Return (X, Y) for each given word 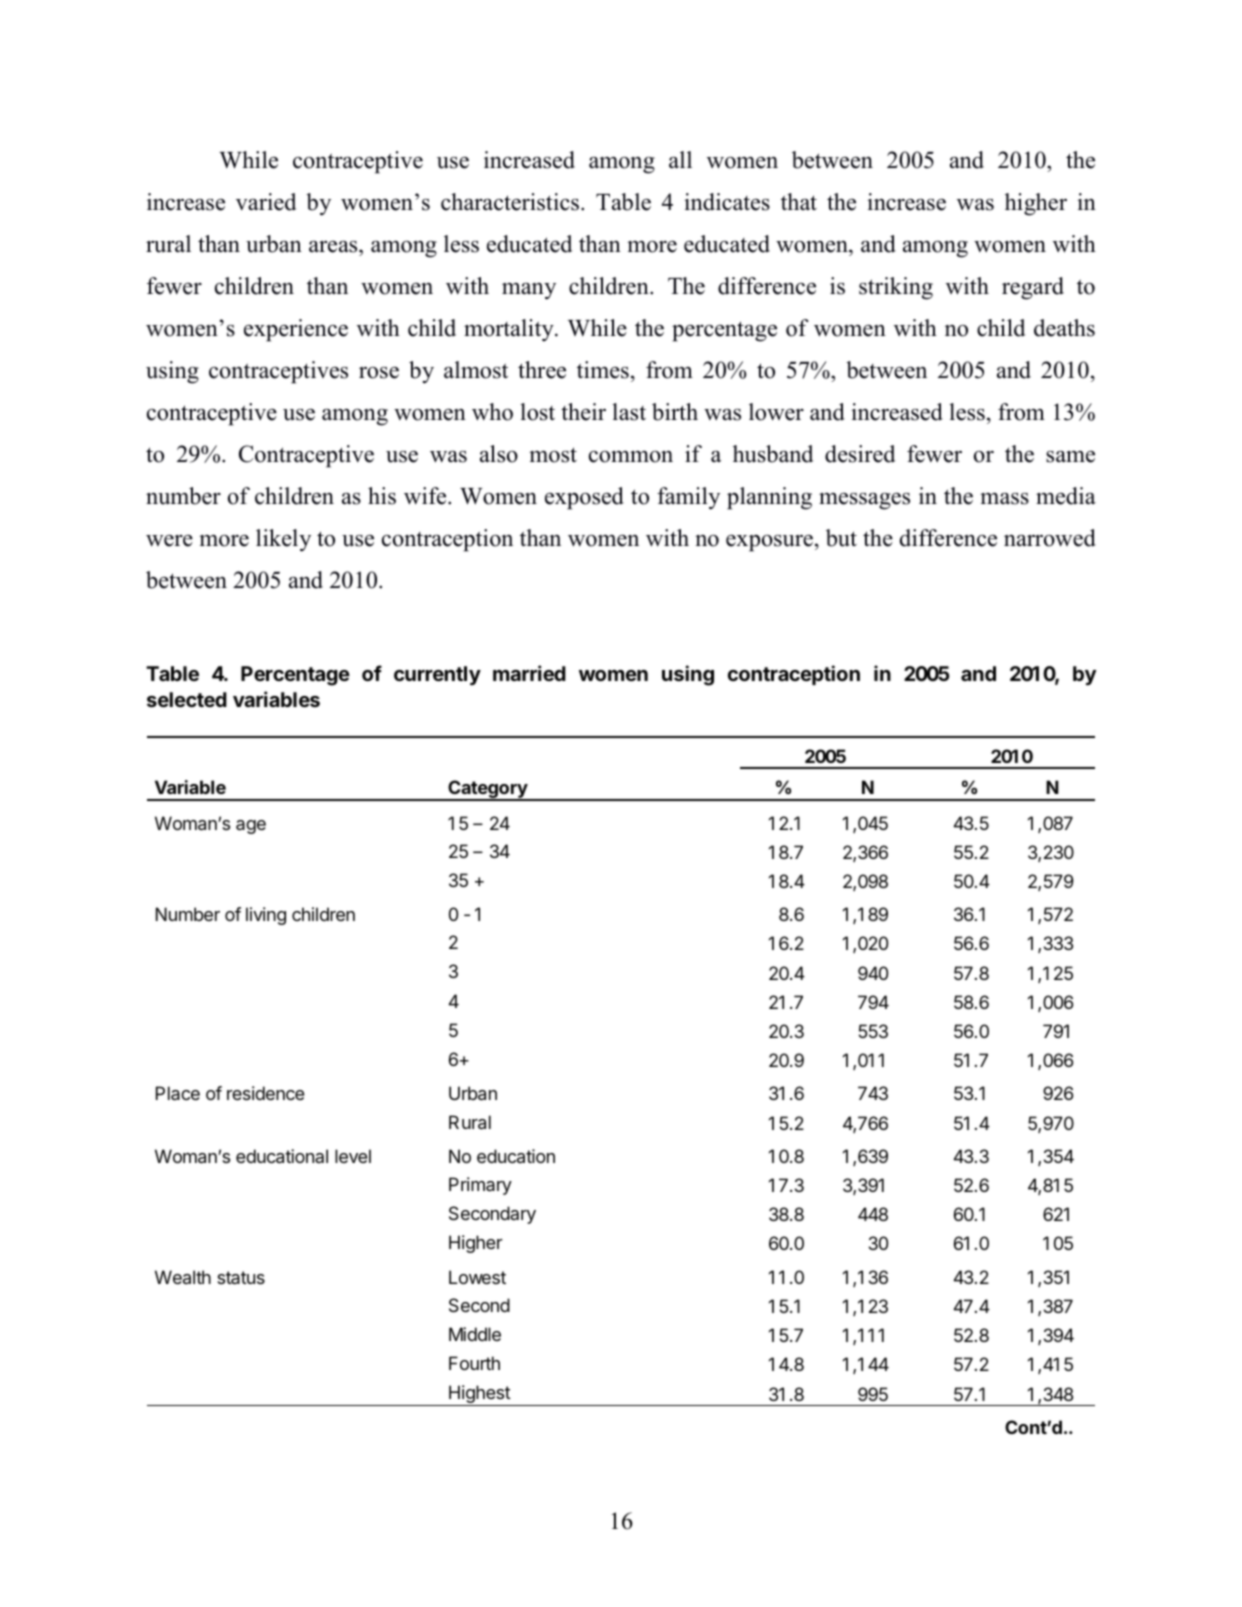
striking (896, 288)
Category (488, 790)
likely (283, 540)
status (241, 1278)
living (266, 916)
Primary (480, 1186)
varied (266, 202)
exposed (584, 498)
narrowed (1050, 538)
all (680, 159)
